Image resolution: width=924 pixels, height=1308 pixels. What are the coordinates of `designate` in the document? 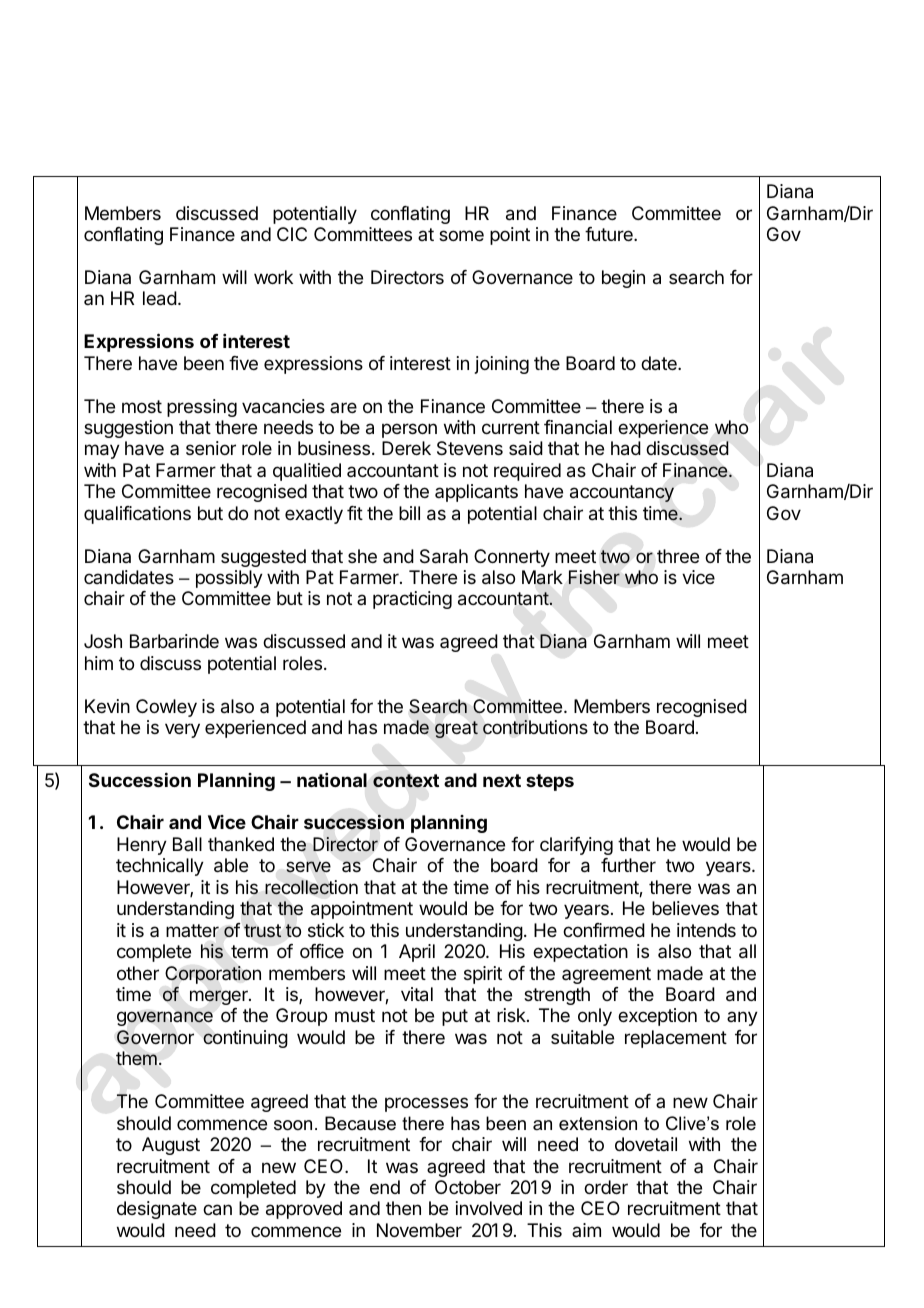 It's located at (157, 1210).
